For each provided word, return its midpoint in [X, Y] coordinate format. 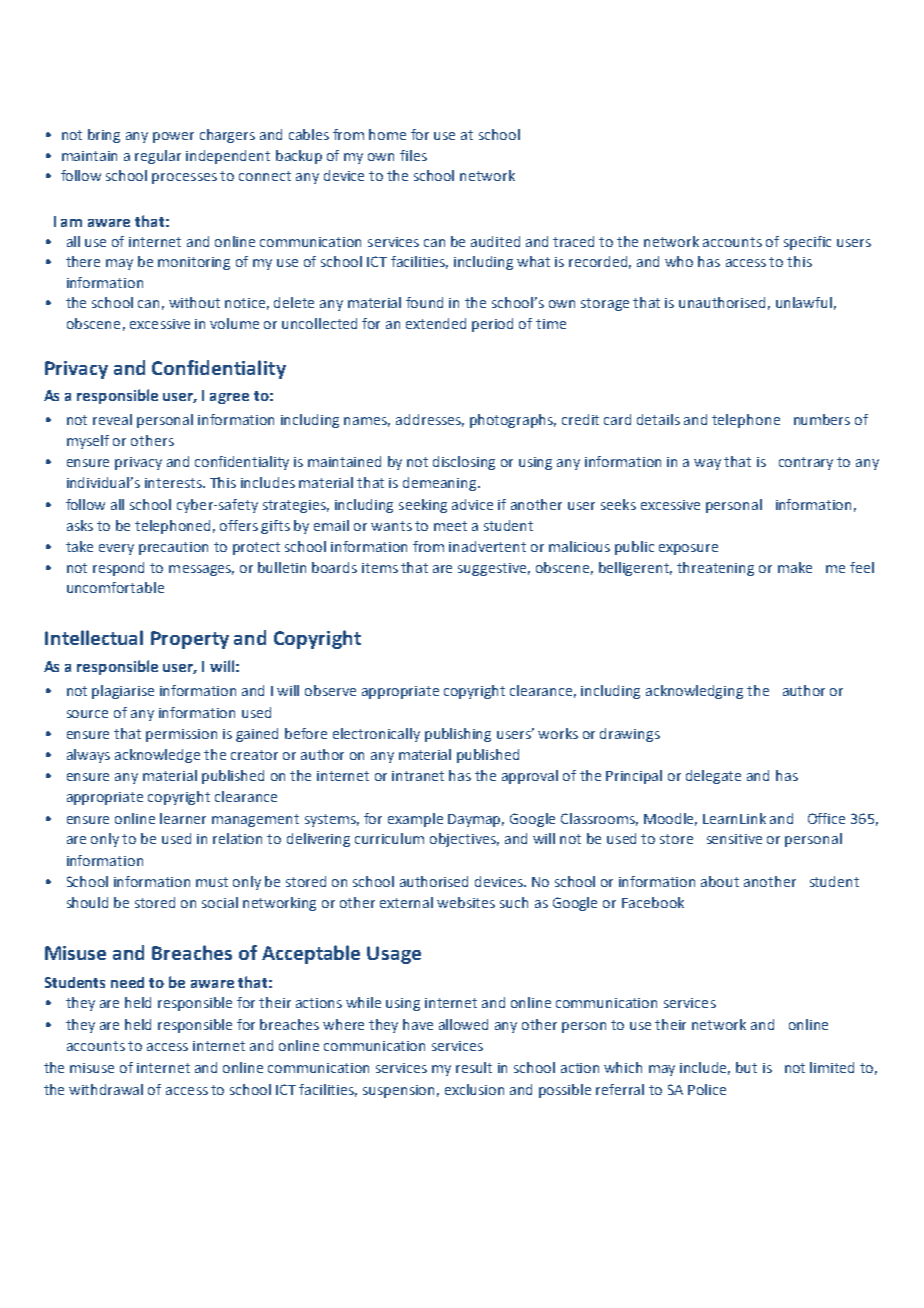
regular [158, 157]
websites [466, 902]
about [720, 881]
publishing [458, 735]
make [795, 567]
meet [450, 526]
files [413, 155]
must [212, 882]
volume [234, 323]
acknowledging [694, 692]
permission [181, 735]
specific [807, 243]
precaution [173, 548]
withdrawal [106, 1089]
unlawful [804, 302]
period [492, 325]
